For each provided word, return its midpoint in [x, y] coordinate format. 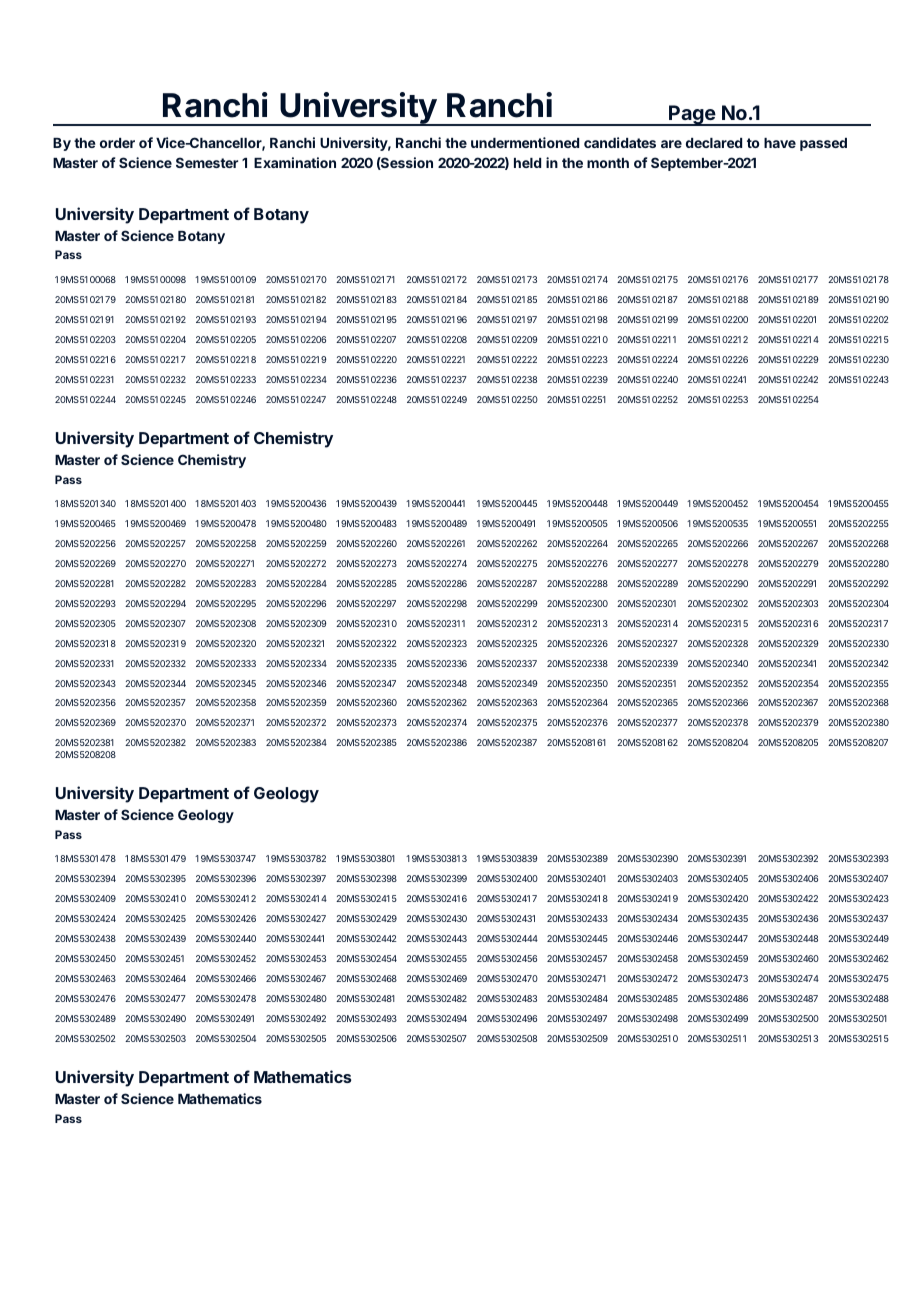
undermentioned [525, 142]
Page [692, 115]
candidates [620, 142]
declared [714, 143]
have [780, 143]
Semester [207, 162]
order [117, 143]
